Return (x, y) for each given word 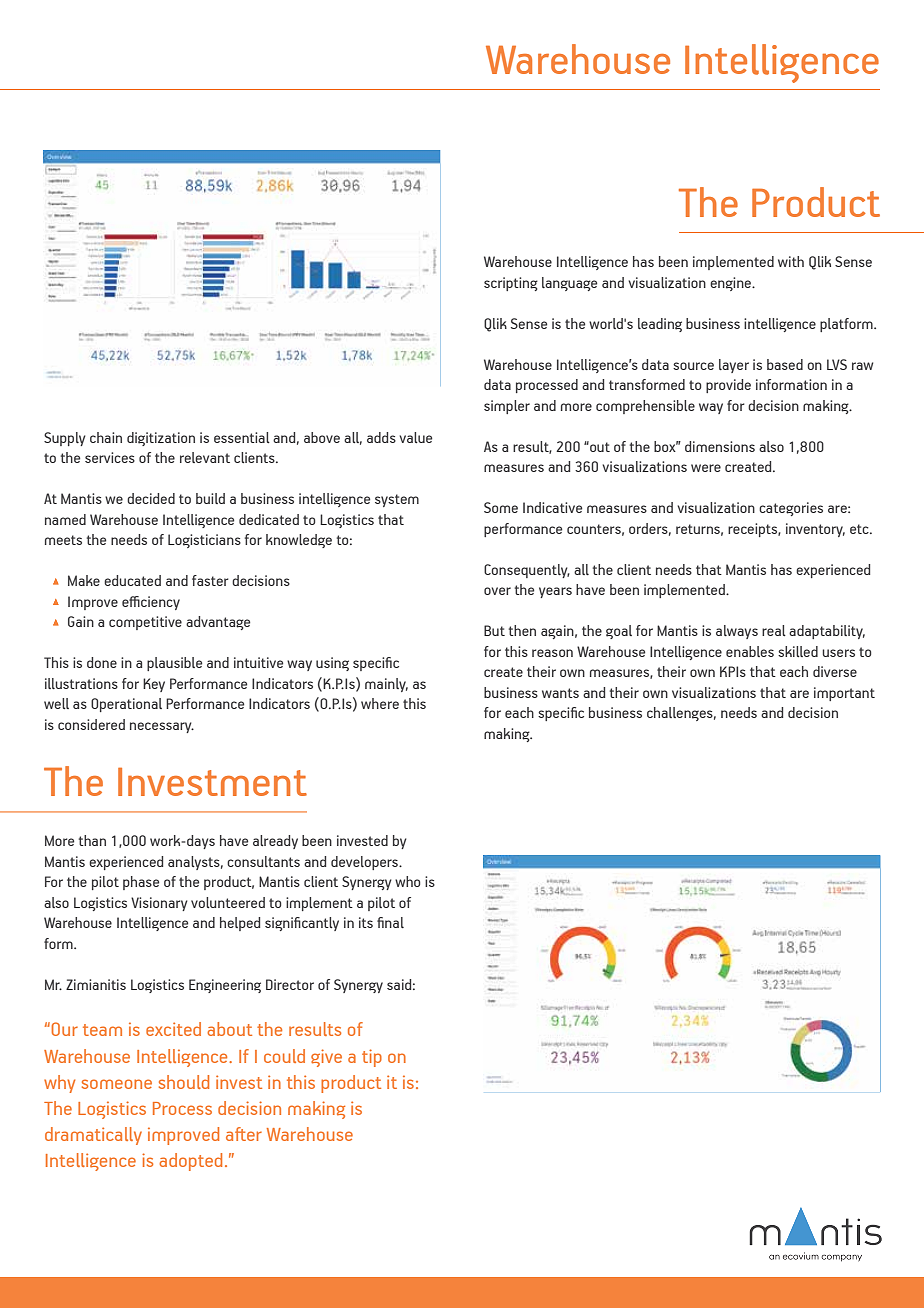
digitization (161, 439)
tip (372, 1058)
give (326, 1058)
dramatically (93, 1136)
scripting (511, 284)
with (791, 261)
